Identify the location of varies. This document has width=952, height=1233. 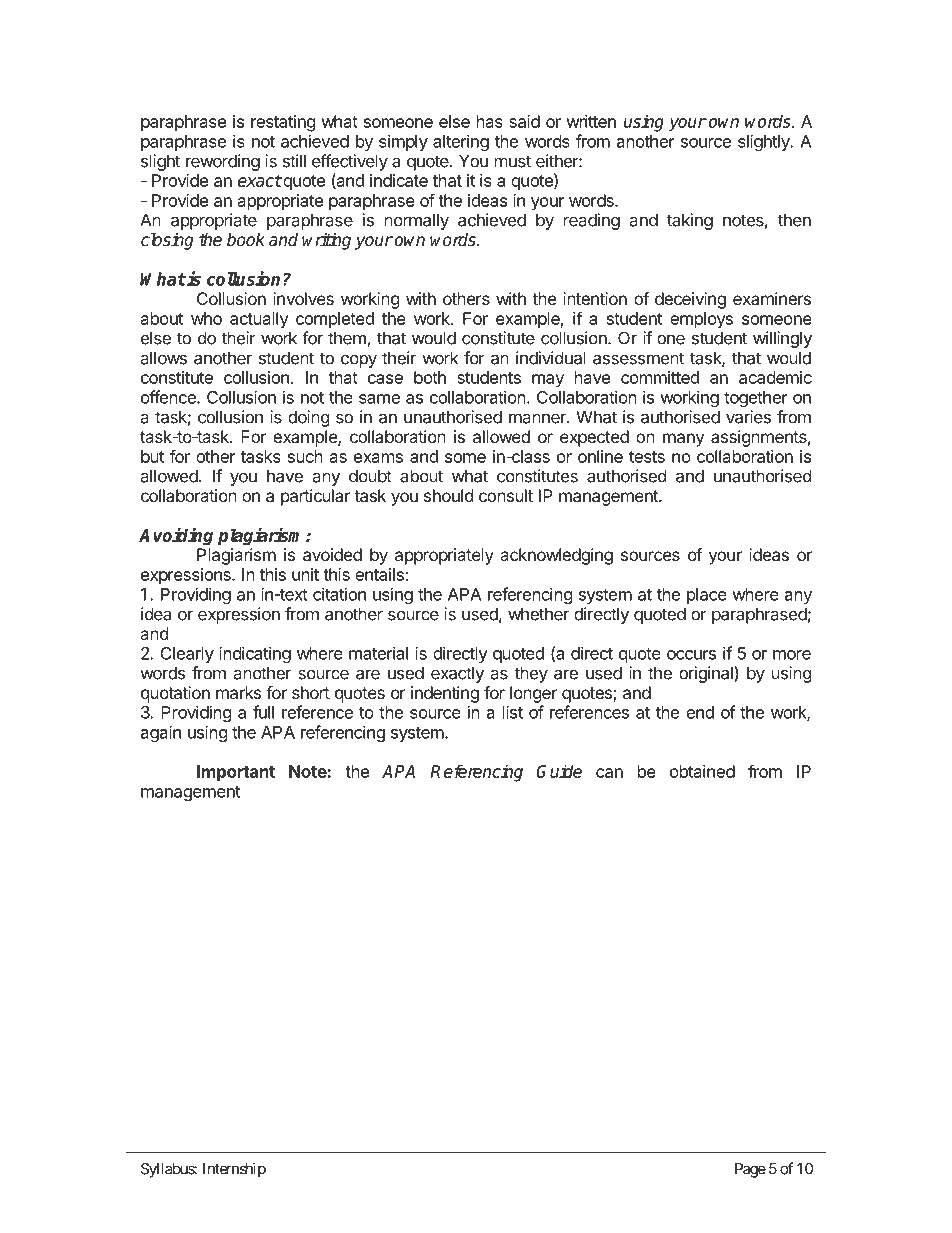
(748, 417).
